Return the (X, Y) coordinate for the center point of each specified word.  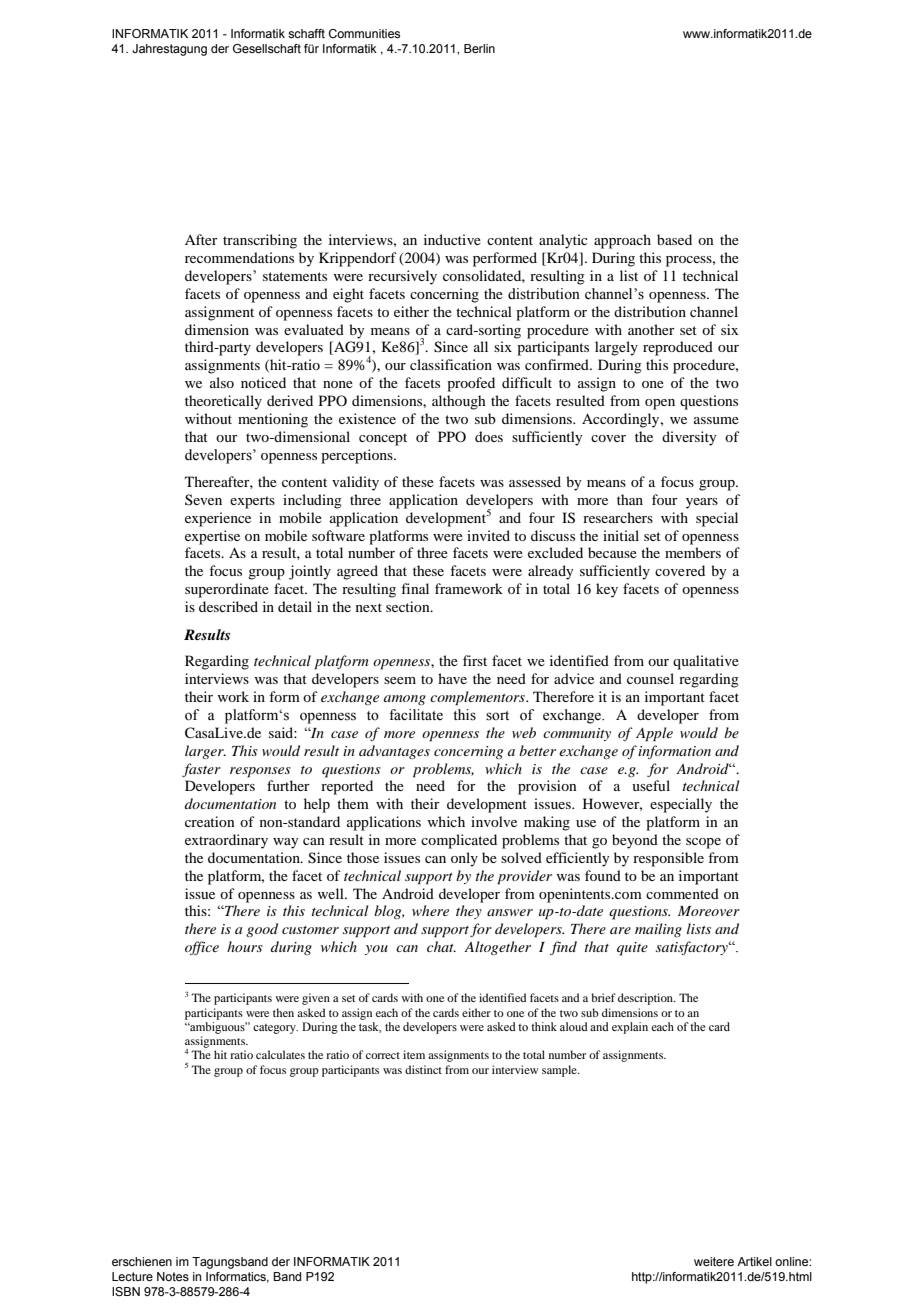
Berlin (479, 48)
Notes (173, 1276)
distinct (423, 1069)
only (464, 859)
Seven (203, 499)
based (674, 239)
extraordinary (226, 841)
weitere (714, 1261)
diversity (689, 438)
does (489, 436)
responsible (668, 859)
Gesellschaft (267, 48)
